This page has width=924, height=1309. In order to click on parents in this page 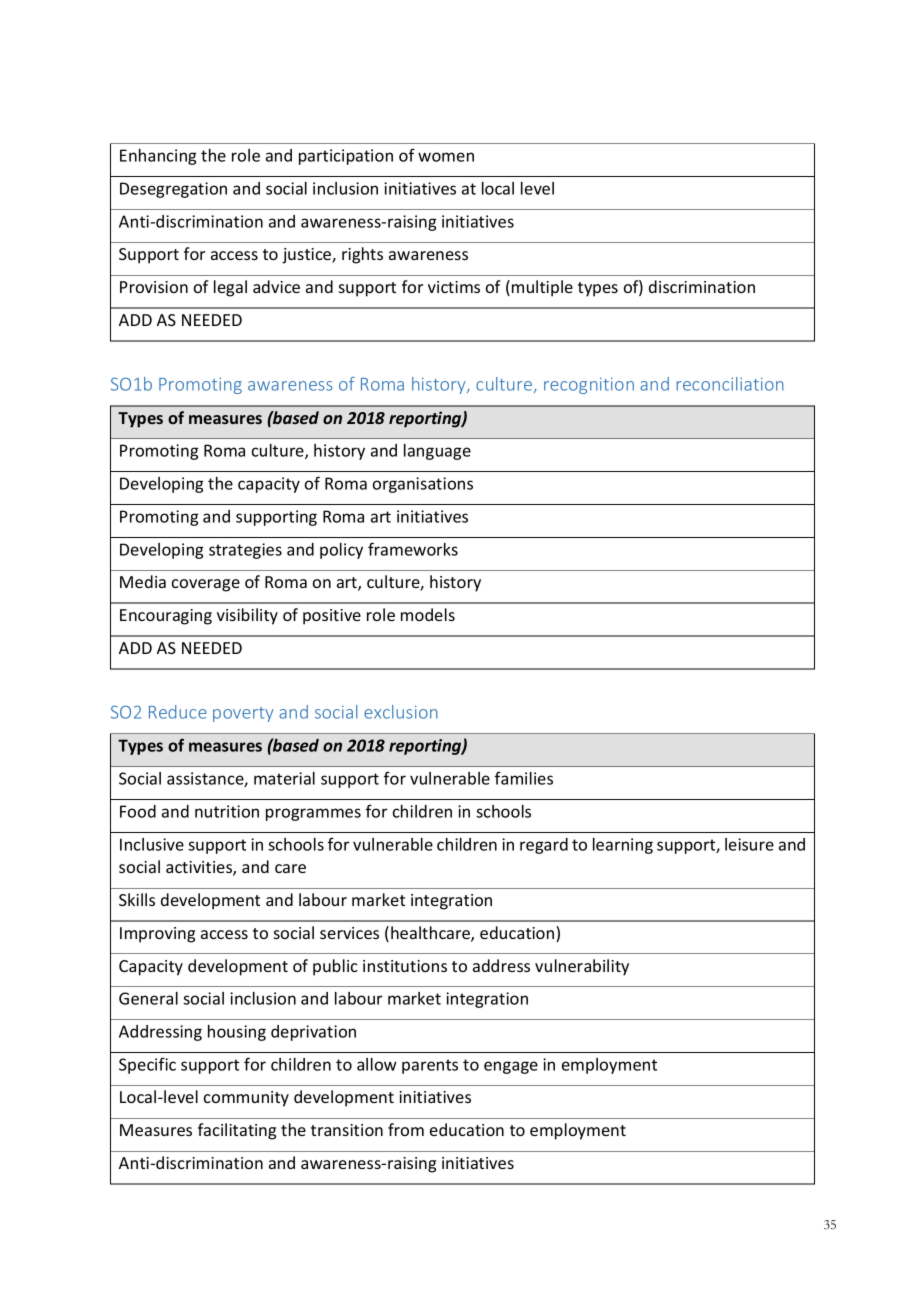, I will do `click(430, 1066)`.
